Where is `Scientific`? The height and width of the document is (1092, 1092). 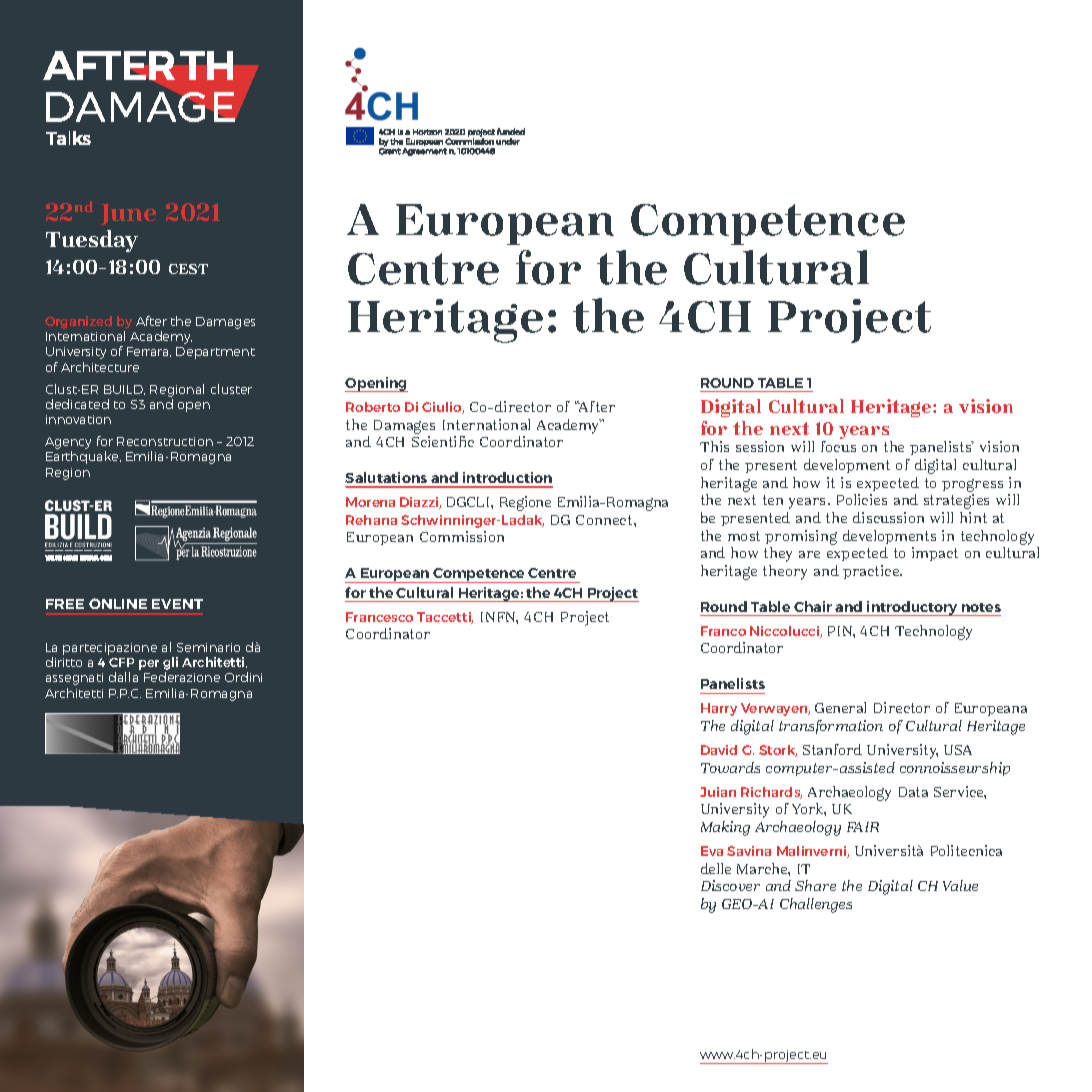 Scientific is located at coordinates (443, 441).
